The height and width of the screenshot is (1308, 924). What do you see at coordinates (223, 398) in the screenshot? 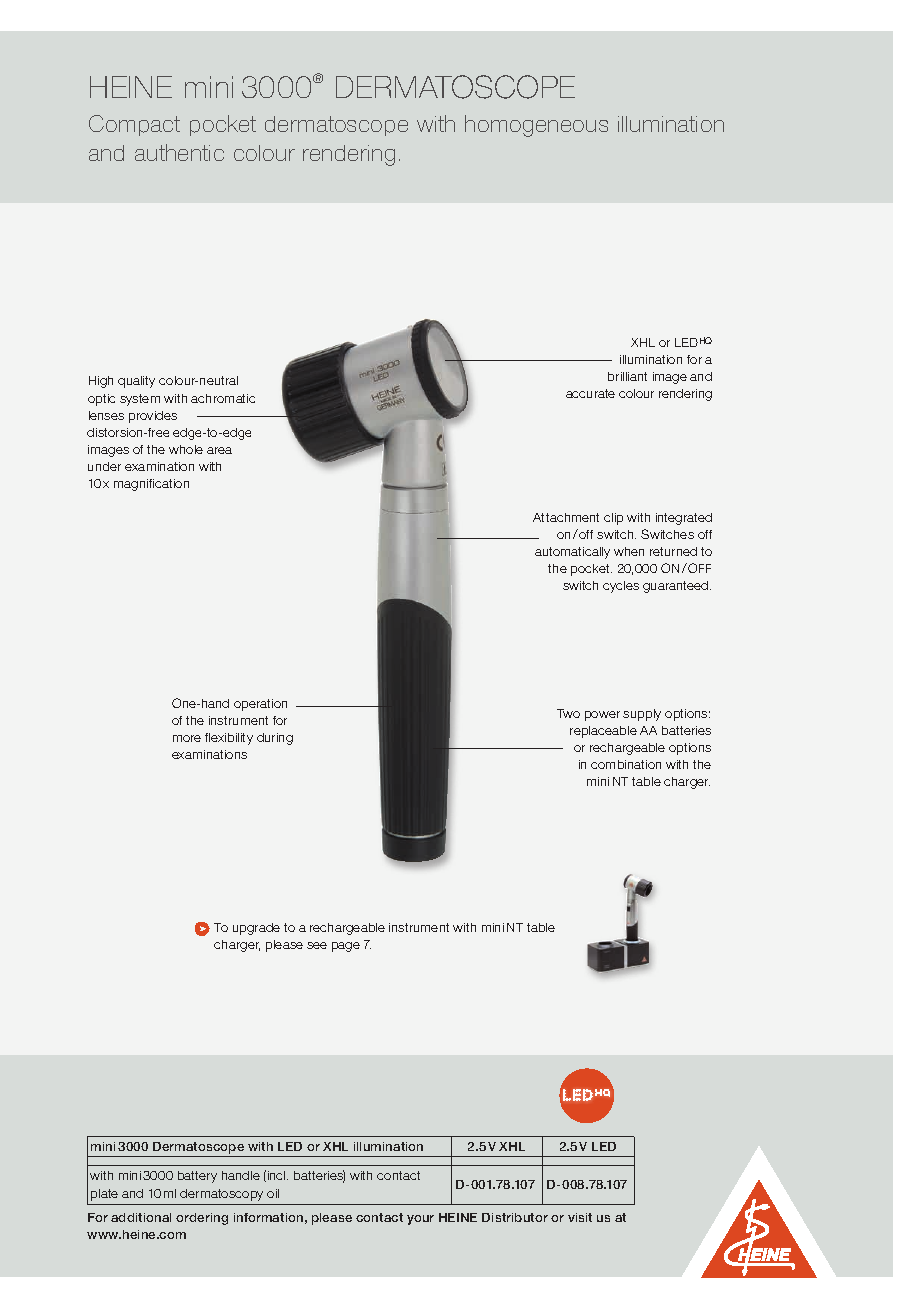
I see `achromatic` at bounding box center [223, 398].
